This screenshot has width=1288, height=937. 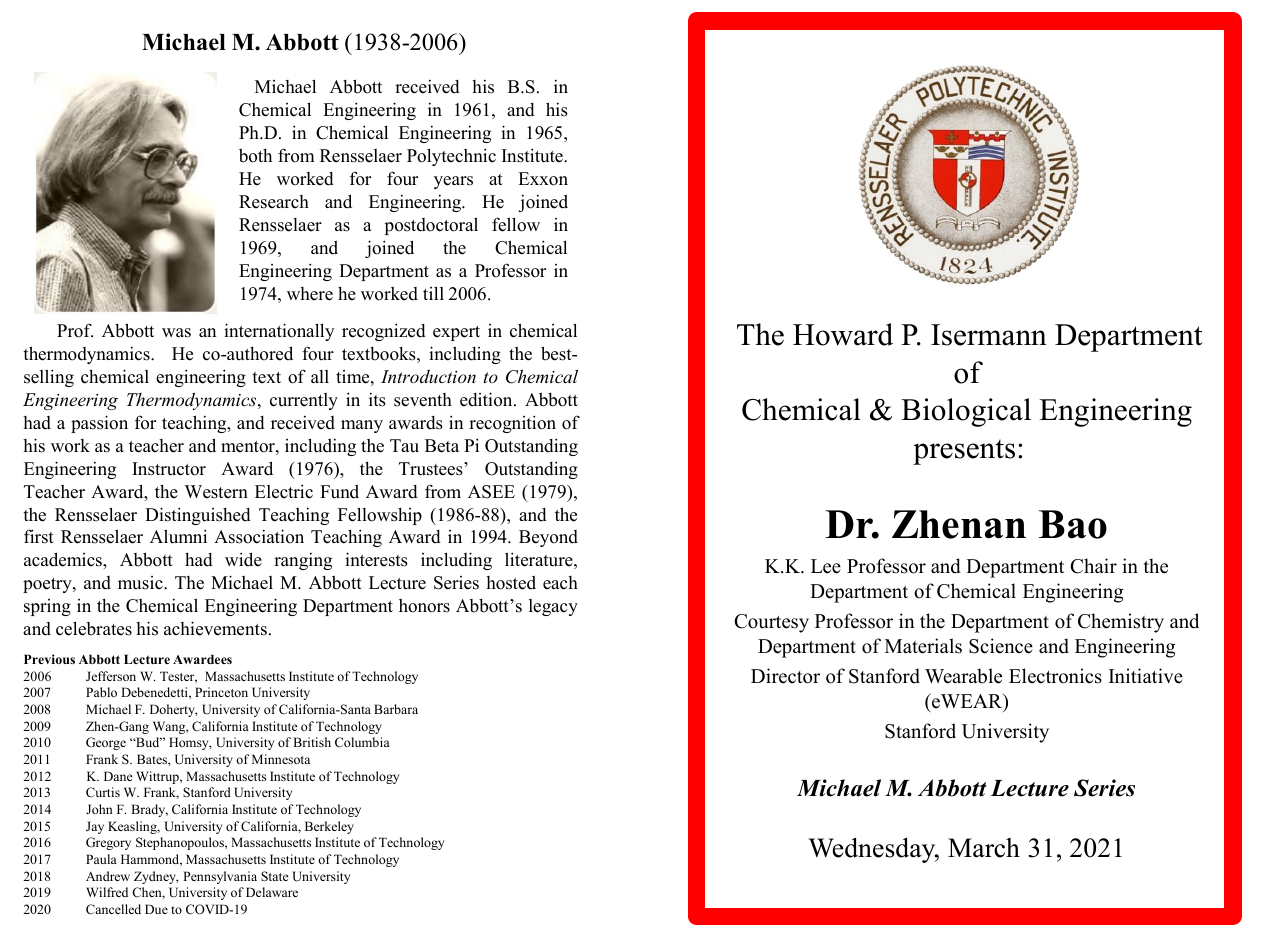 I want to click on Instructor, so click(x=169, y=469).
